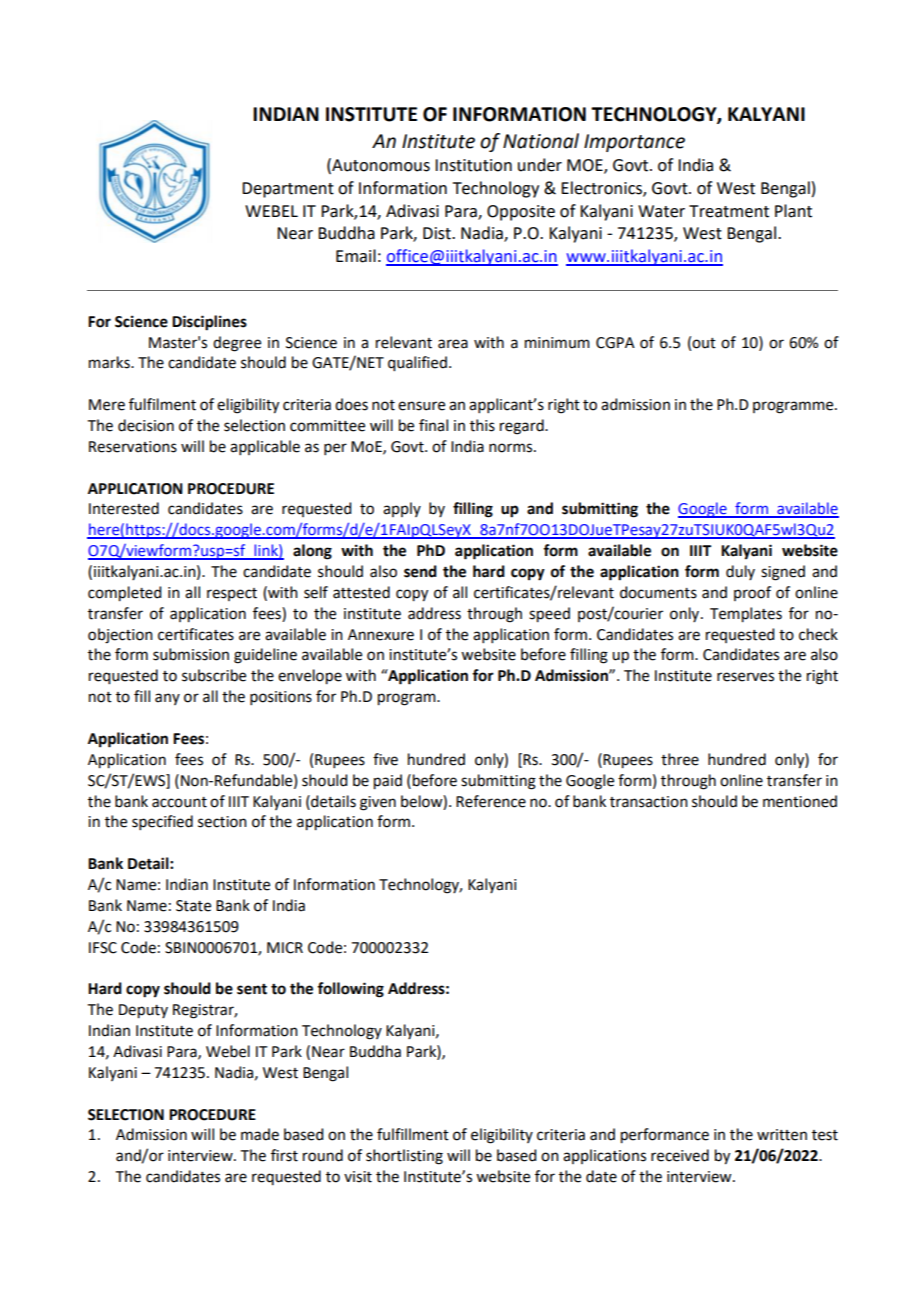 This page has height=1308, width=924. Describe the element at coordinates (260, 1134) in the page. I see `made` at that location.
